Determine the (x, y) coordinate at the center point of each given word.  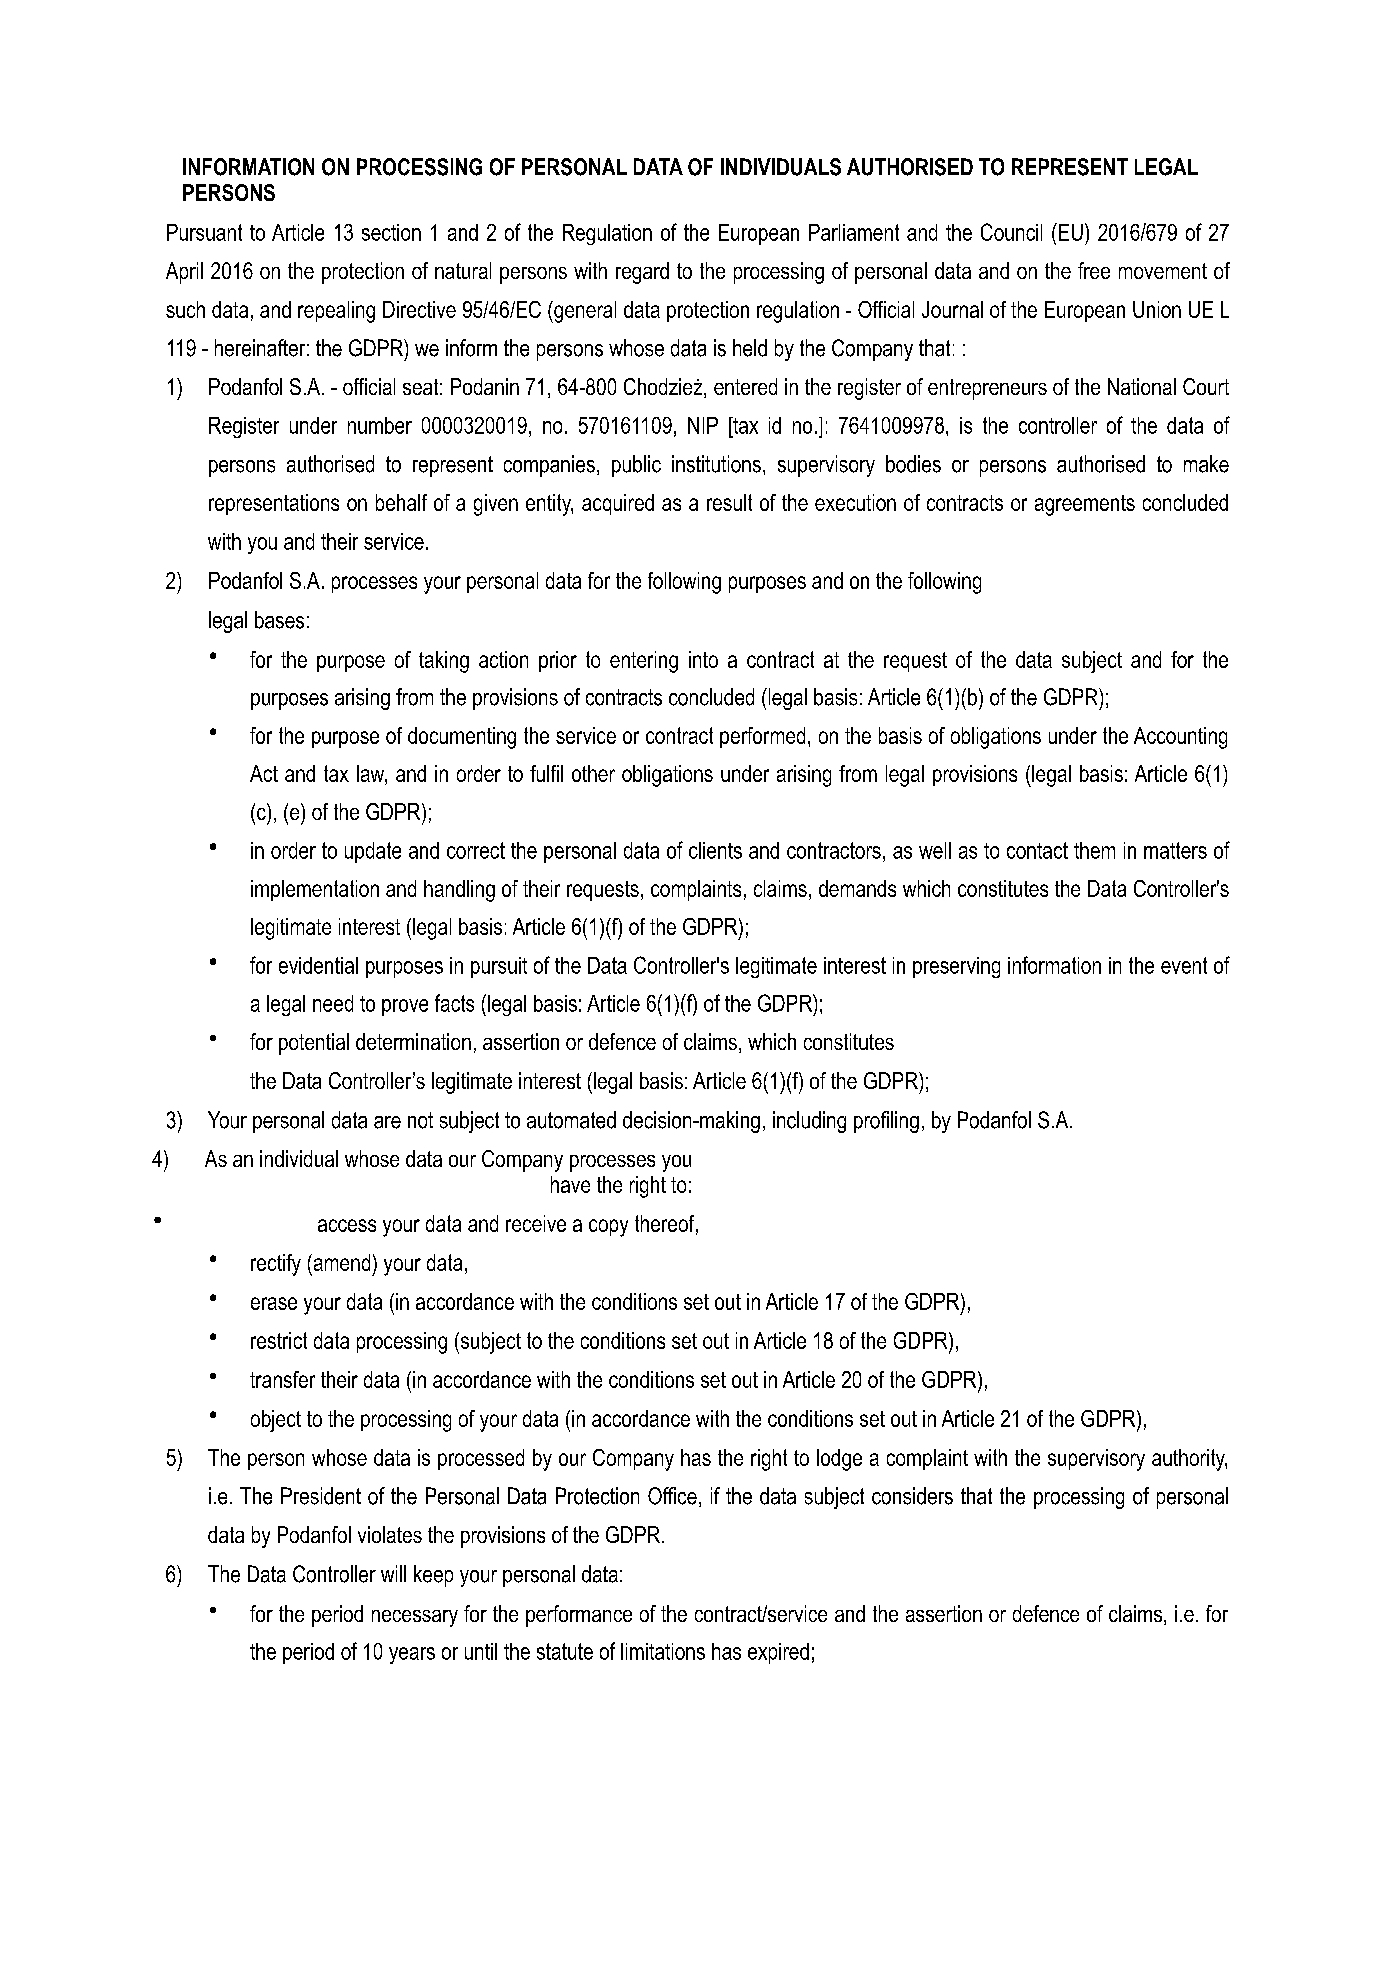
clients (715, 850)
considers (912, 1496)
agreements (1085, 505)
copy (608, 1228)
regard (642, 273)
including (809, 1122)
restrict (279, 1340)
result (729, 502)
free (1094, 270)
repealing (336, 312)
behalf (401, 502)
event (1184, 965)
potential (314, 1044)
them (1094, 850)
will (393, 1573)
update (373, 852)
